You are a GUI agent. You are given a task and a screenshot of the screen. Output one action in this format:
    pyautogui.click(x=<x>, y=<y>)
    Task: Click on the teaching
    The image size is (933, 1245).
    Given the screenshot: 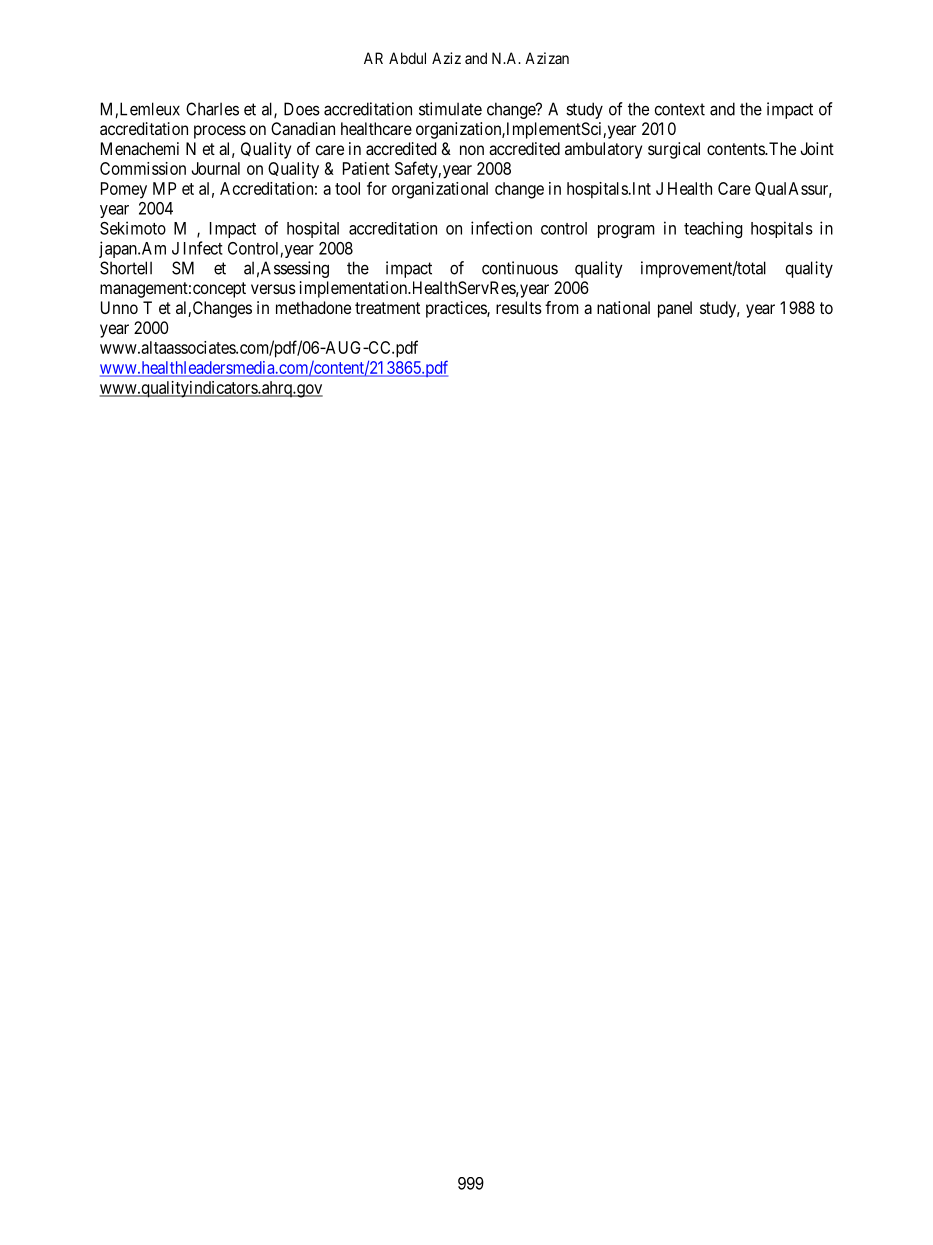 What is the action you would take?
    pyautogui.click(x=713, y=229)
